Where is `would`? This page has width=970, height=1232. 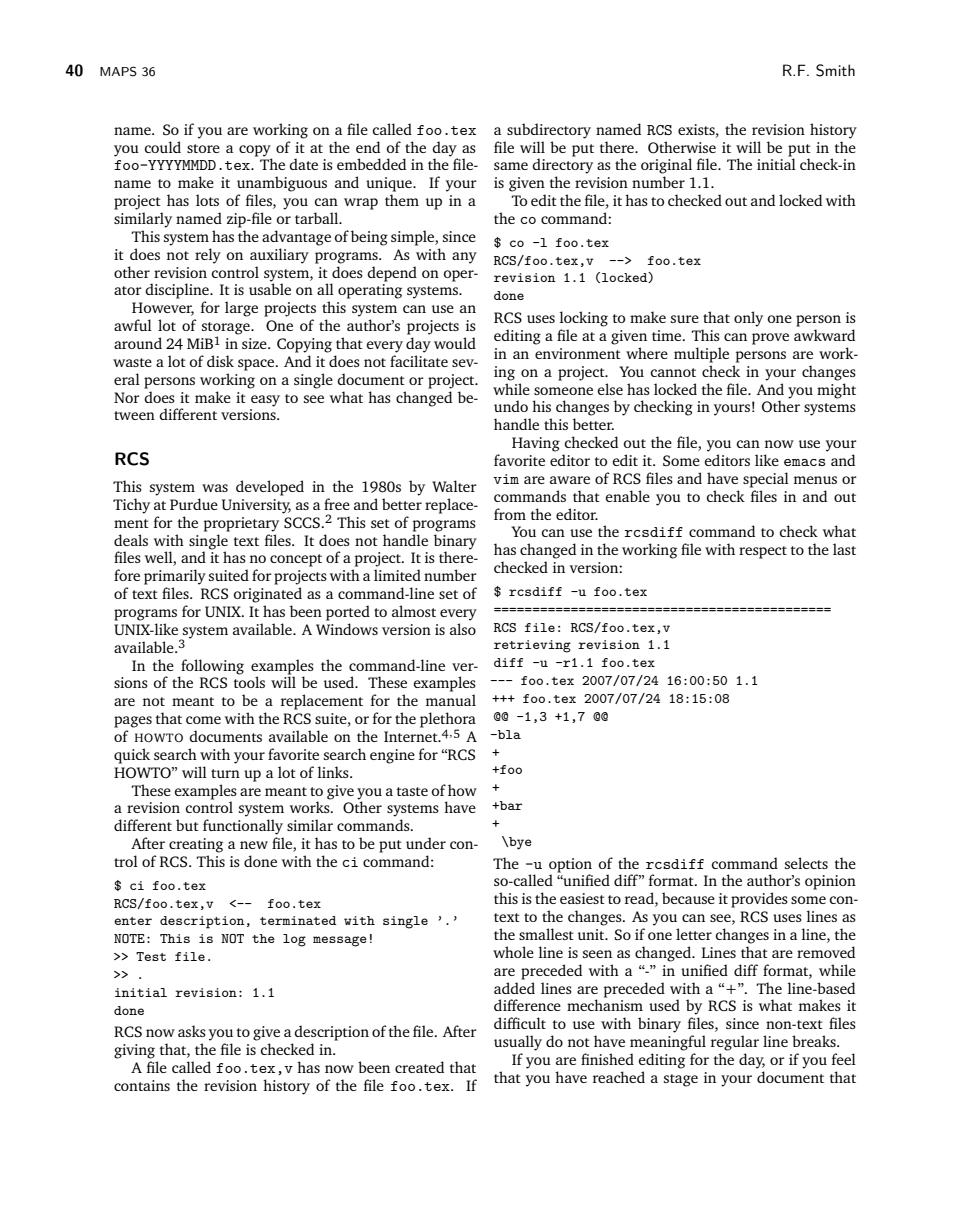 would is located at coordinates (455, 343).
